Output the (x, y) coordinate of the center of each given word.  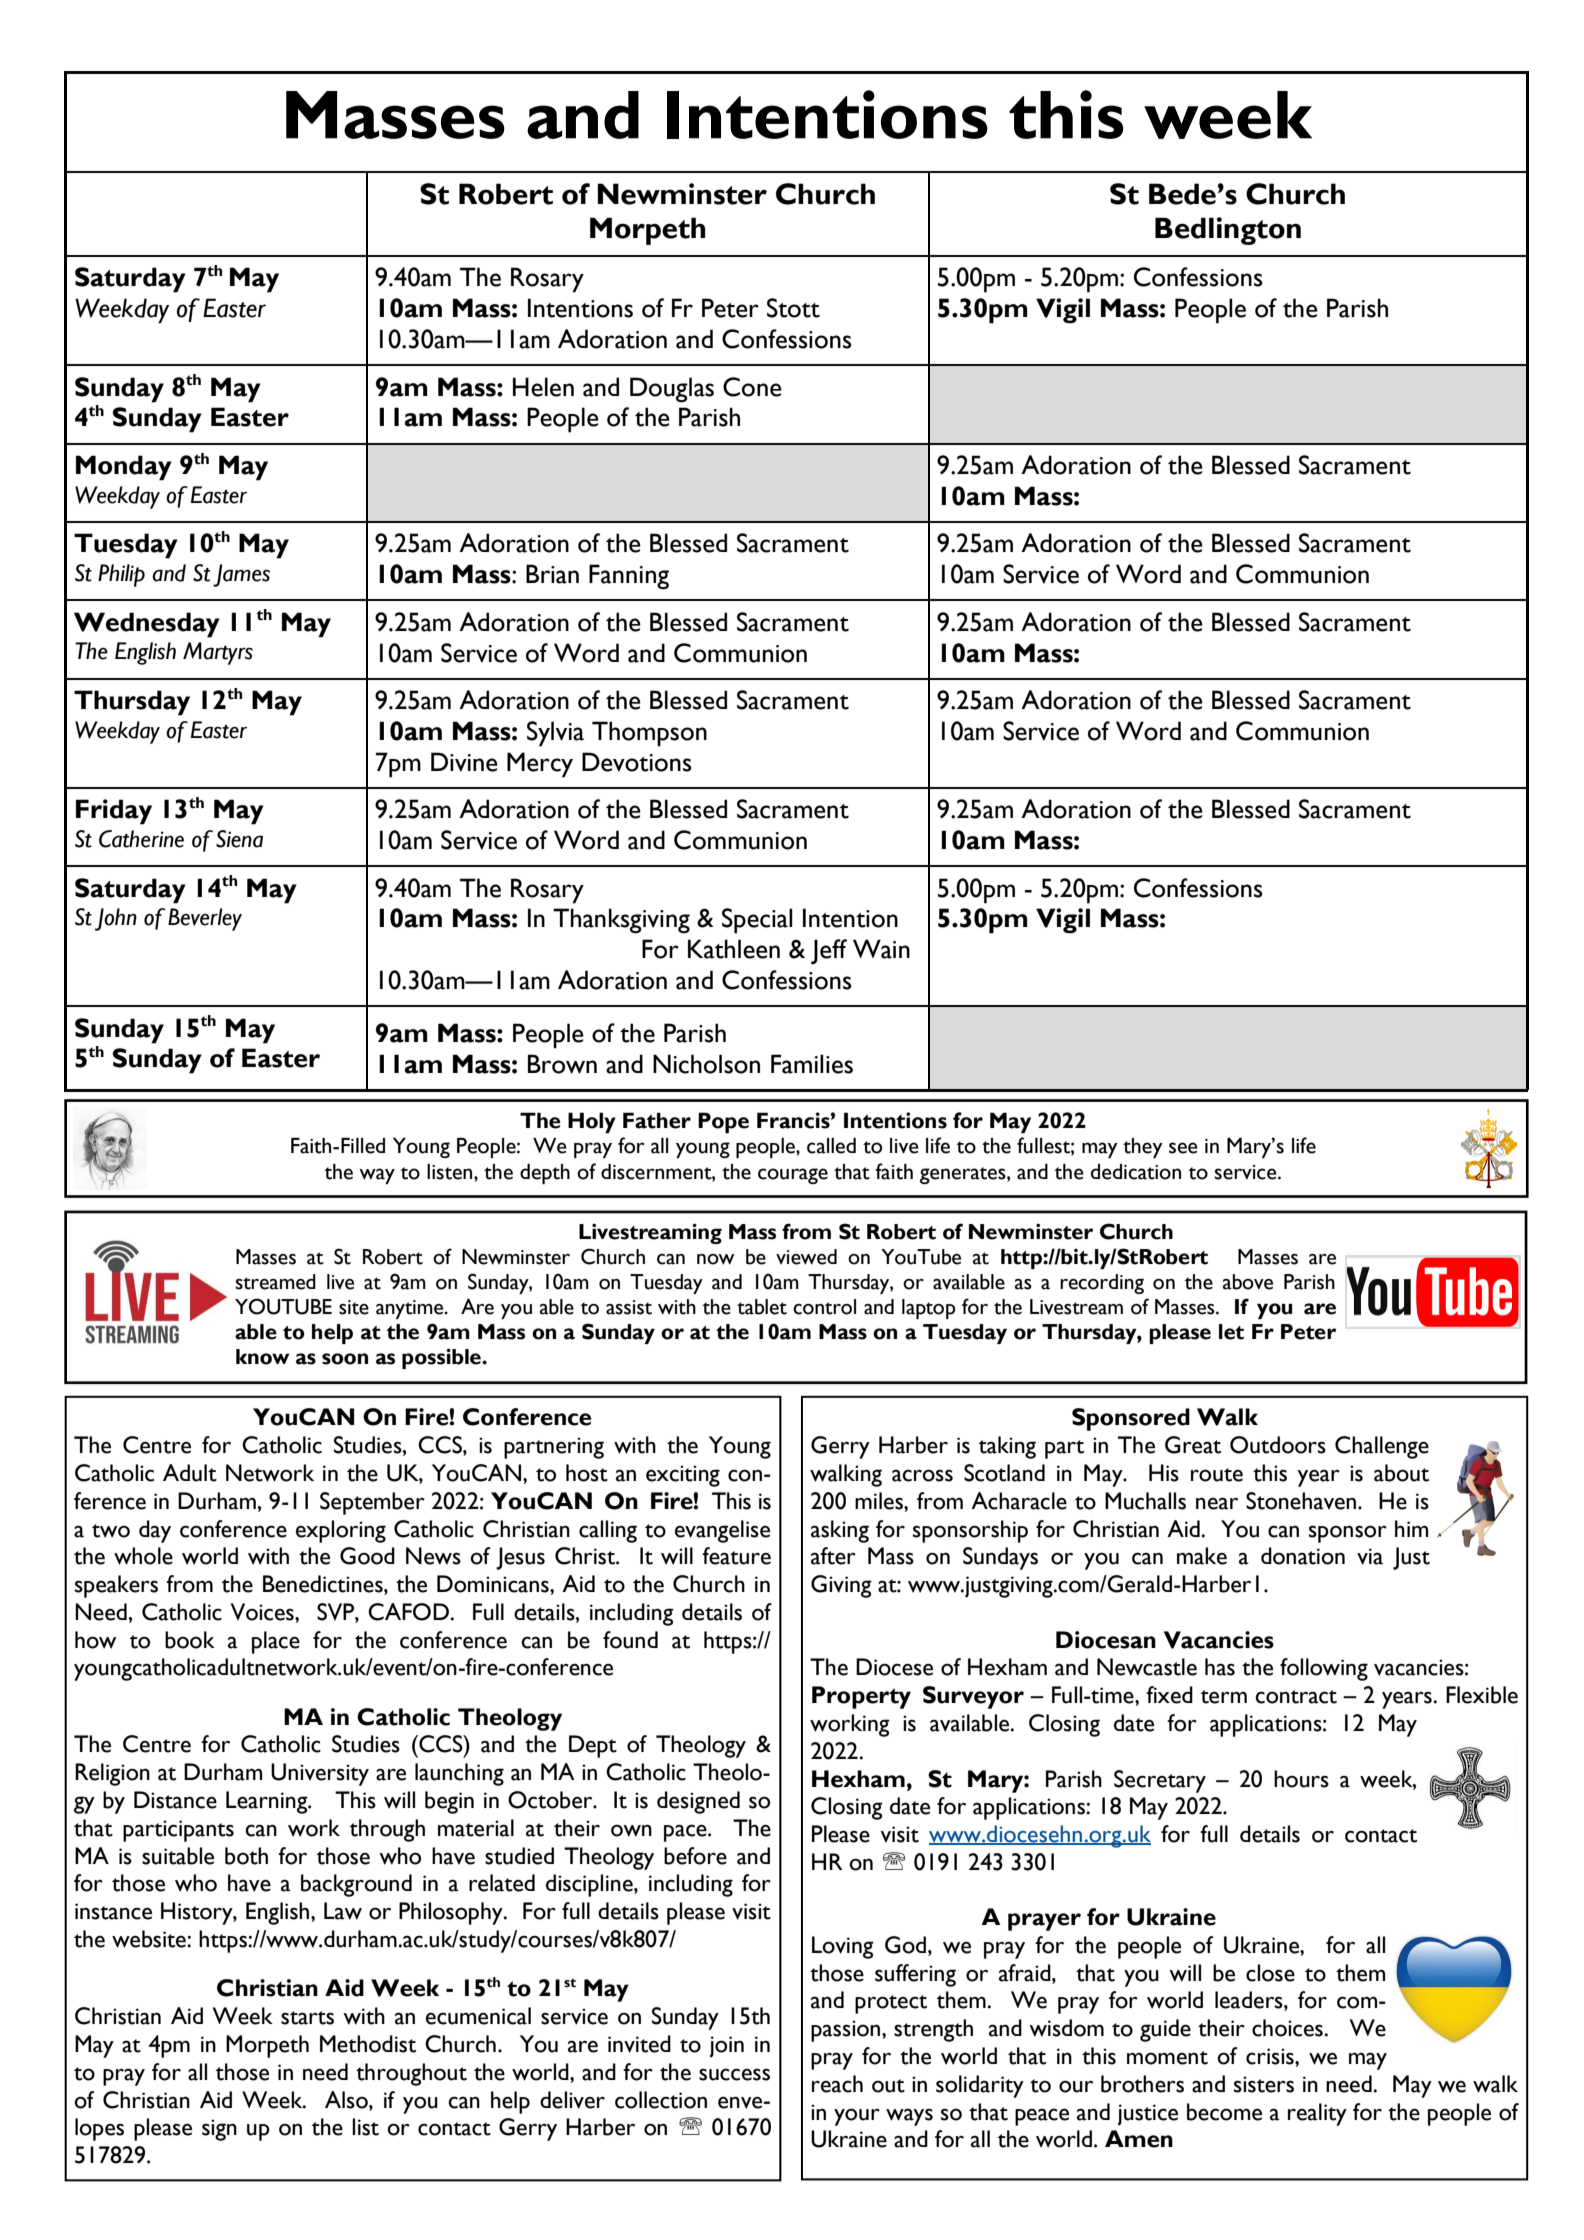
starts (307, 2018)
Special (757, 921)
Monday (124, 468)
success (734, 2074)
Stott (793, 308)
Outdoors (1278, 1445)
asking (840, 1531)
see (1183, 1148)
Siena (239, 839)
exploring (341, 1531)
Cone (752, 387)
